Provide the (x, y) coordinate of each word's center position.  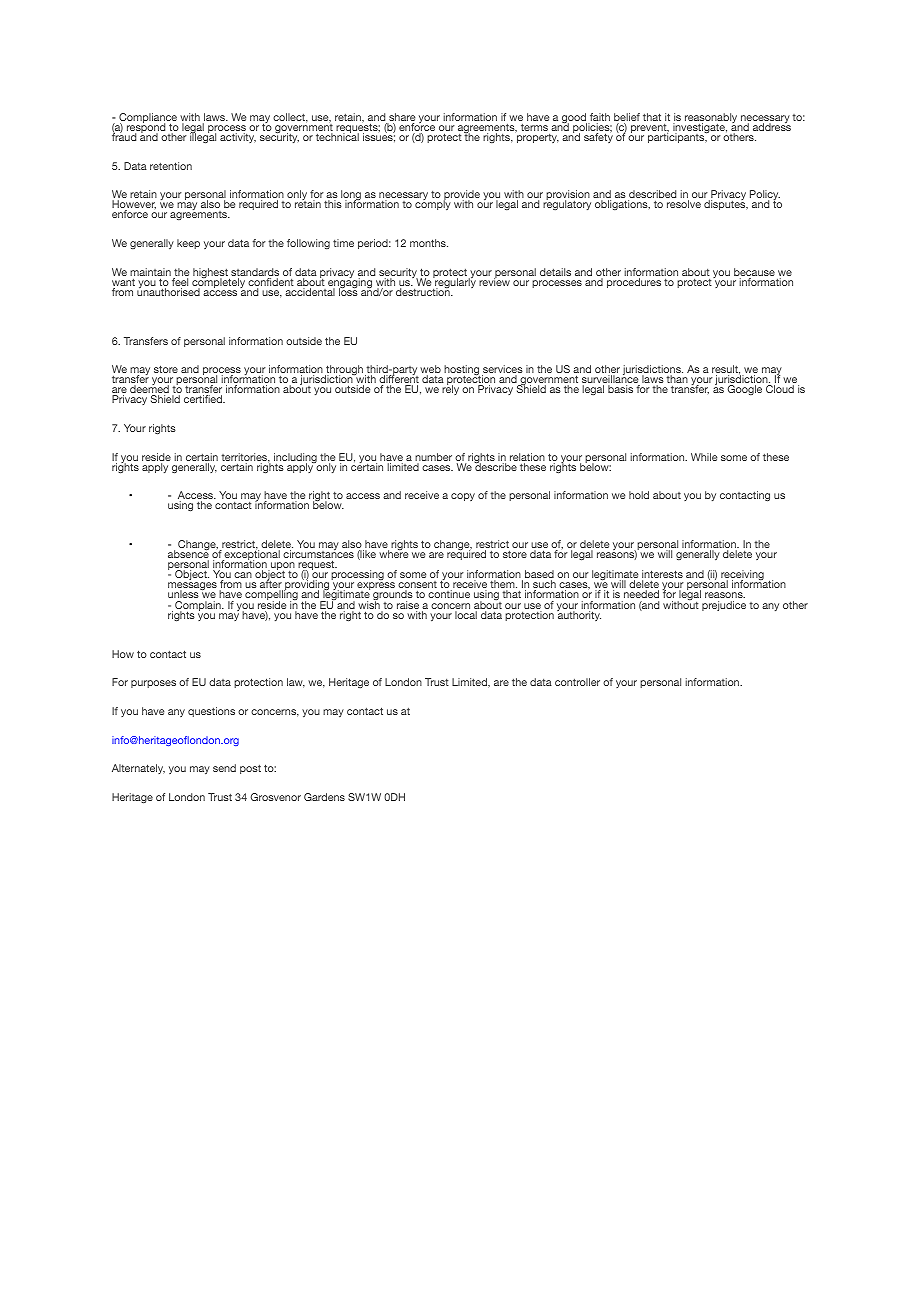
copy (463, 497)
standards (254, 273)
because (754, 273)
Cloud (780, 389)
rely (450, 389)
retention (171, 166)
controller (577, 682)
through (344, 371)
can (243, 575)
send (224, 768)
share (401, 118)
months (429, 243)
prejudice (724, 606)
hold (639, 495)
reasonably (712, 119)
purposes (153, 684)
